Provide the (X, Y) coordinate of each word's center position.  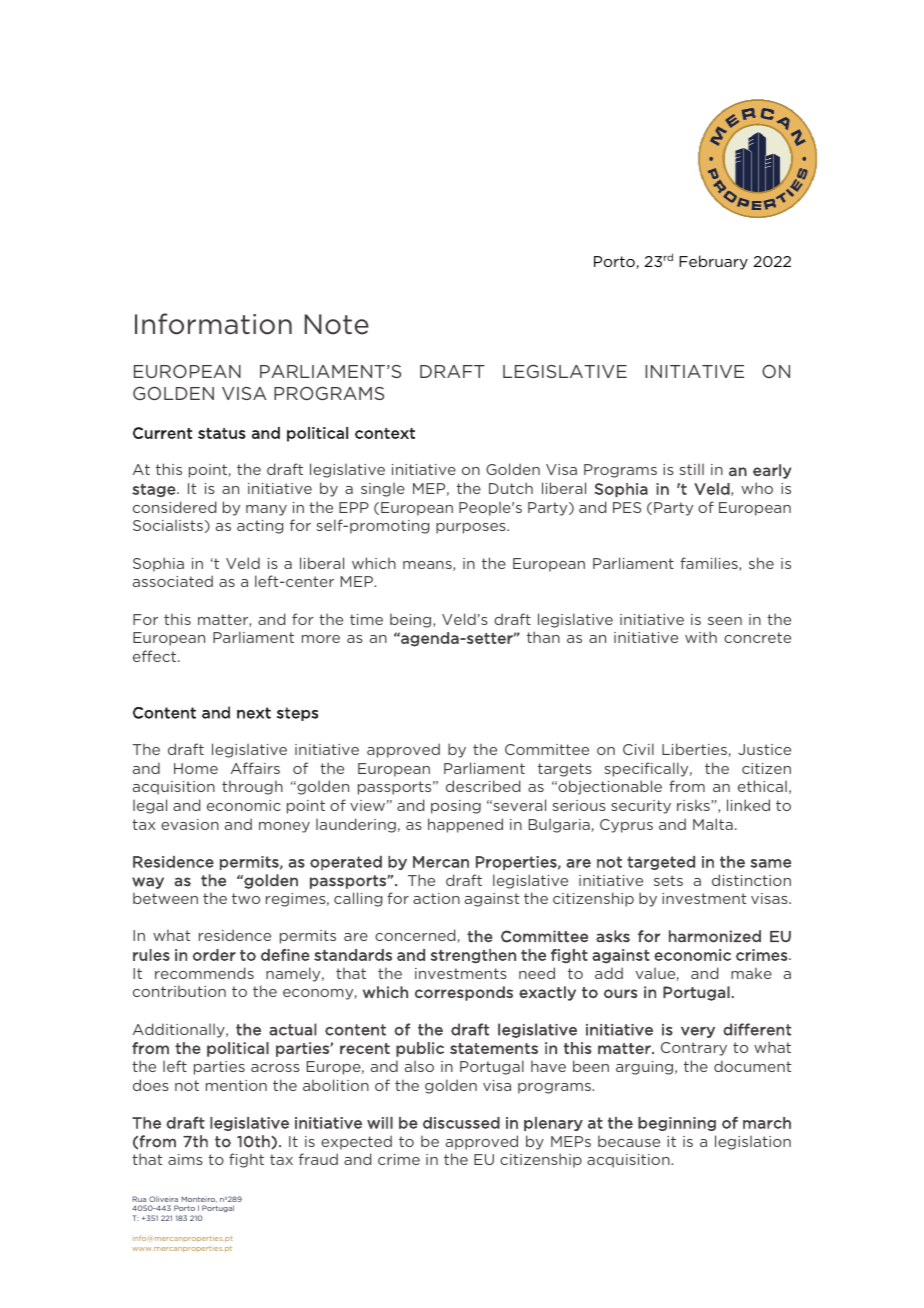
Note (337, 324)
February (713, 262)
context (385, 433)
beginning (677, 1124)
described (483, 786)
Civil (638, 749)
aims (185, 1159)
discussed (461, 1123)
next (254, 713)
